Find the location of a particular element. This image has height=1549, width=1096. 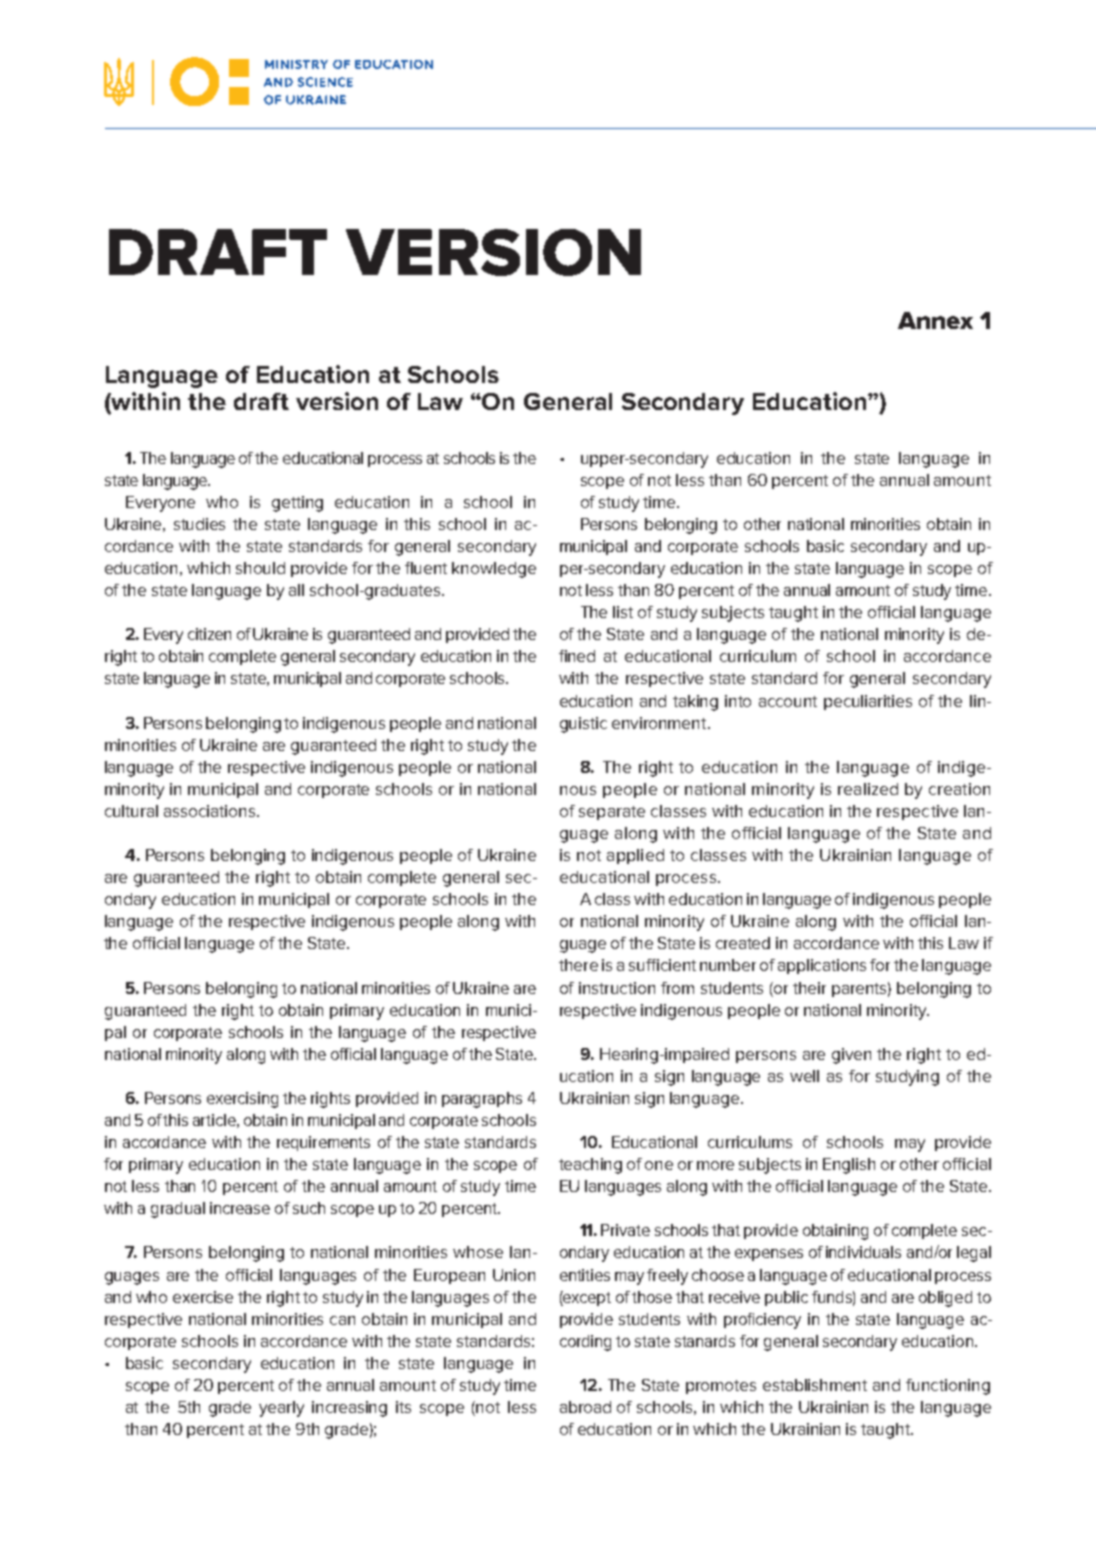

citizen is located at coordinates (209, 634).
